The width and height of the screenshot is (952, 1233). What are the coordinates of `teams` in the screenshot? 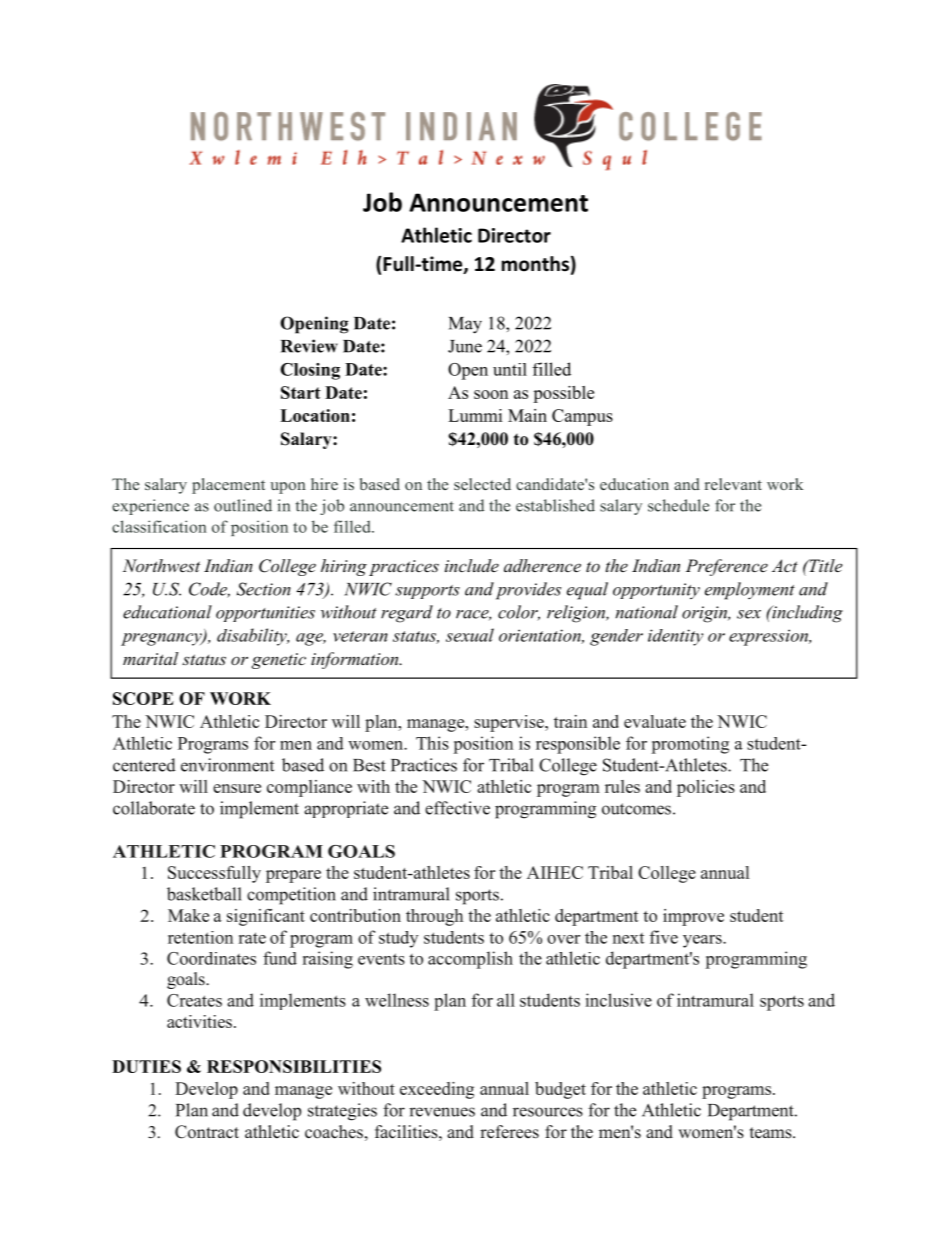 It's located at (772, 1133).
